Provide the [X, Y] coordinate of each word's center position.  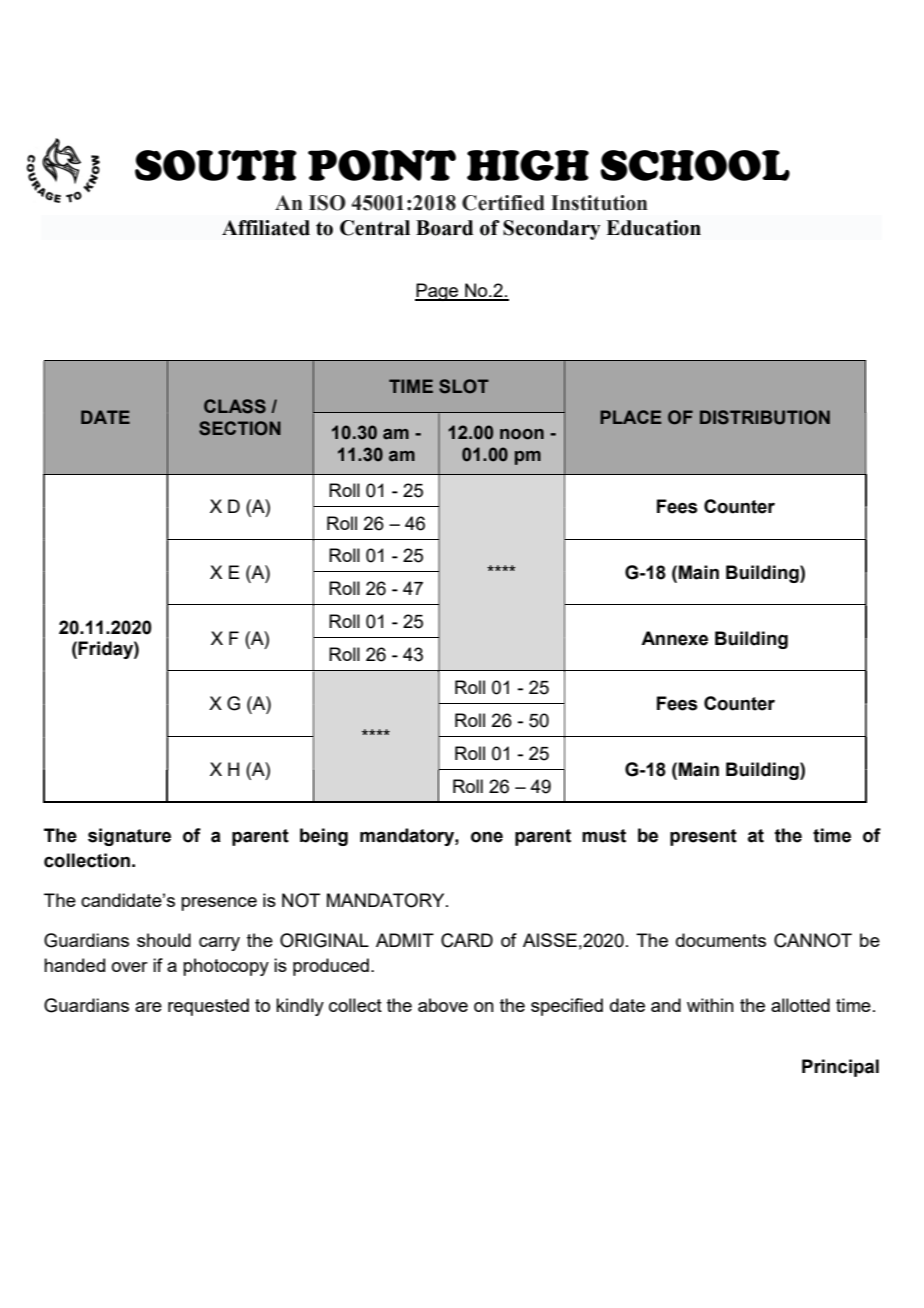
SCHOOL [695, 165]
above [443, 1005]
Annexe [674, 638]
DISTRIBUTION [765, 417]
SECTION [240, 428]
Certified [503, 203]
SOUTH [216, 165]
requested [208, 1007]
